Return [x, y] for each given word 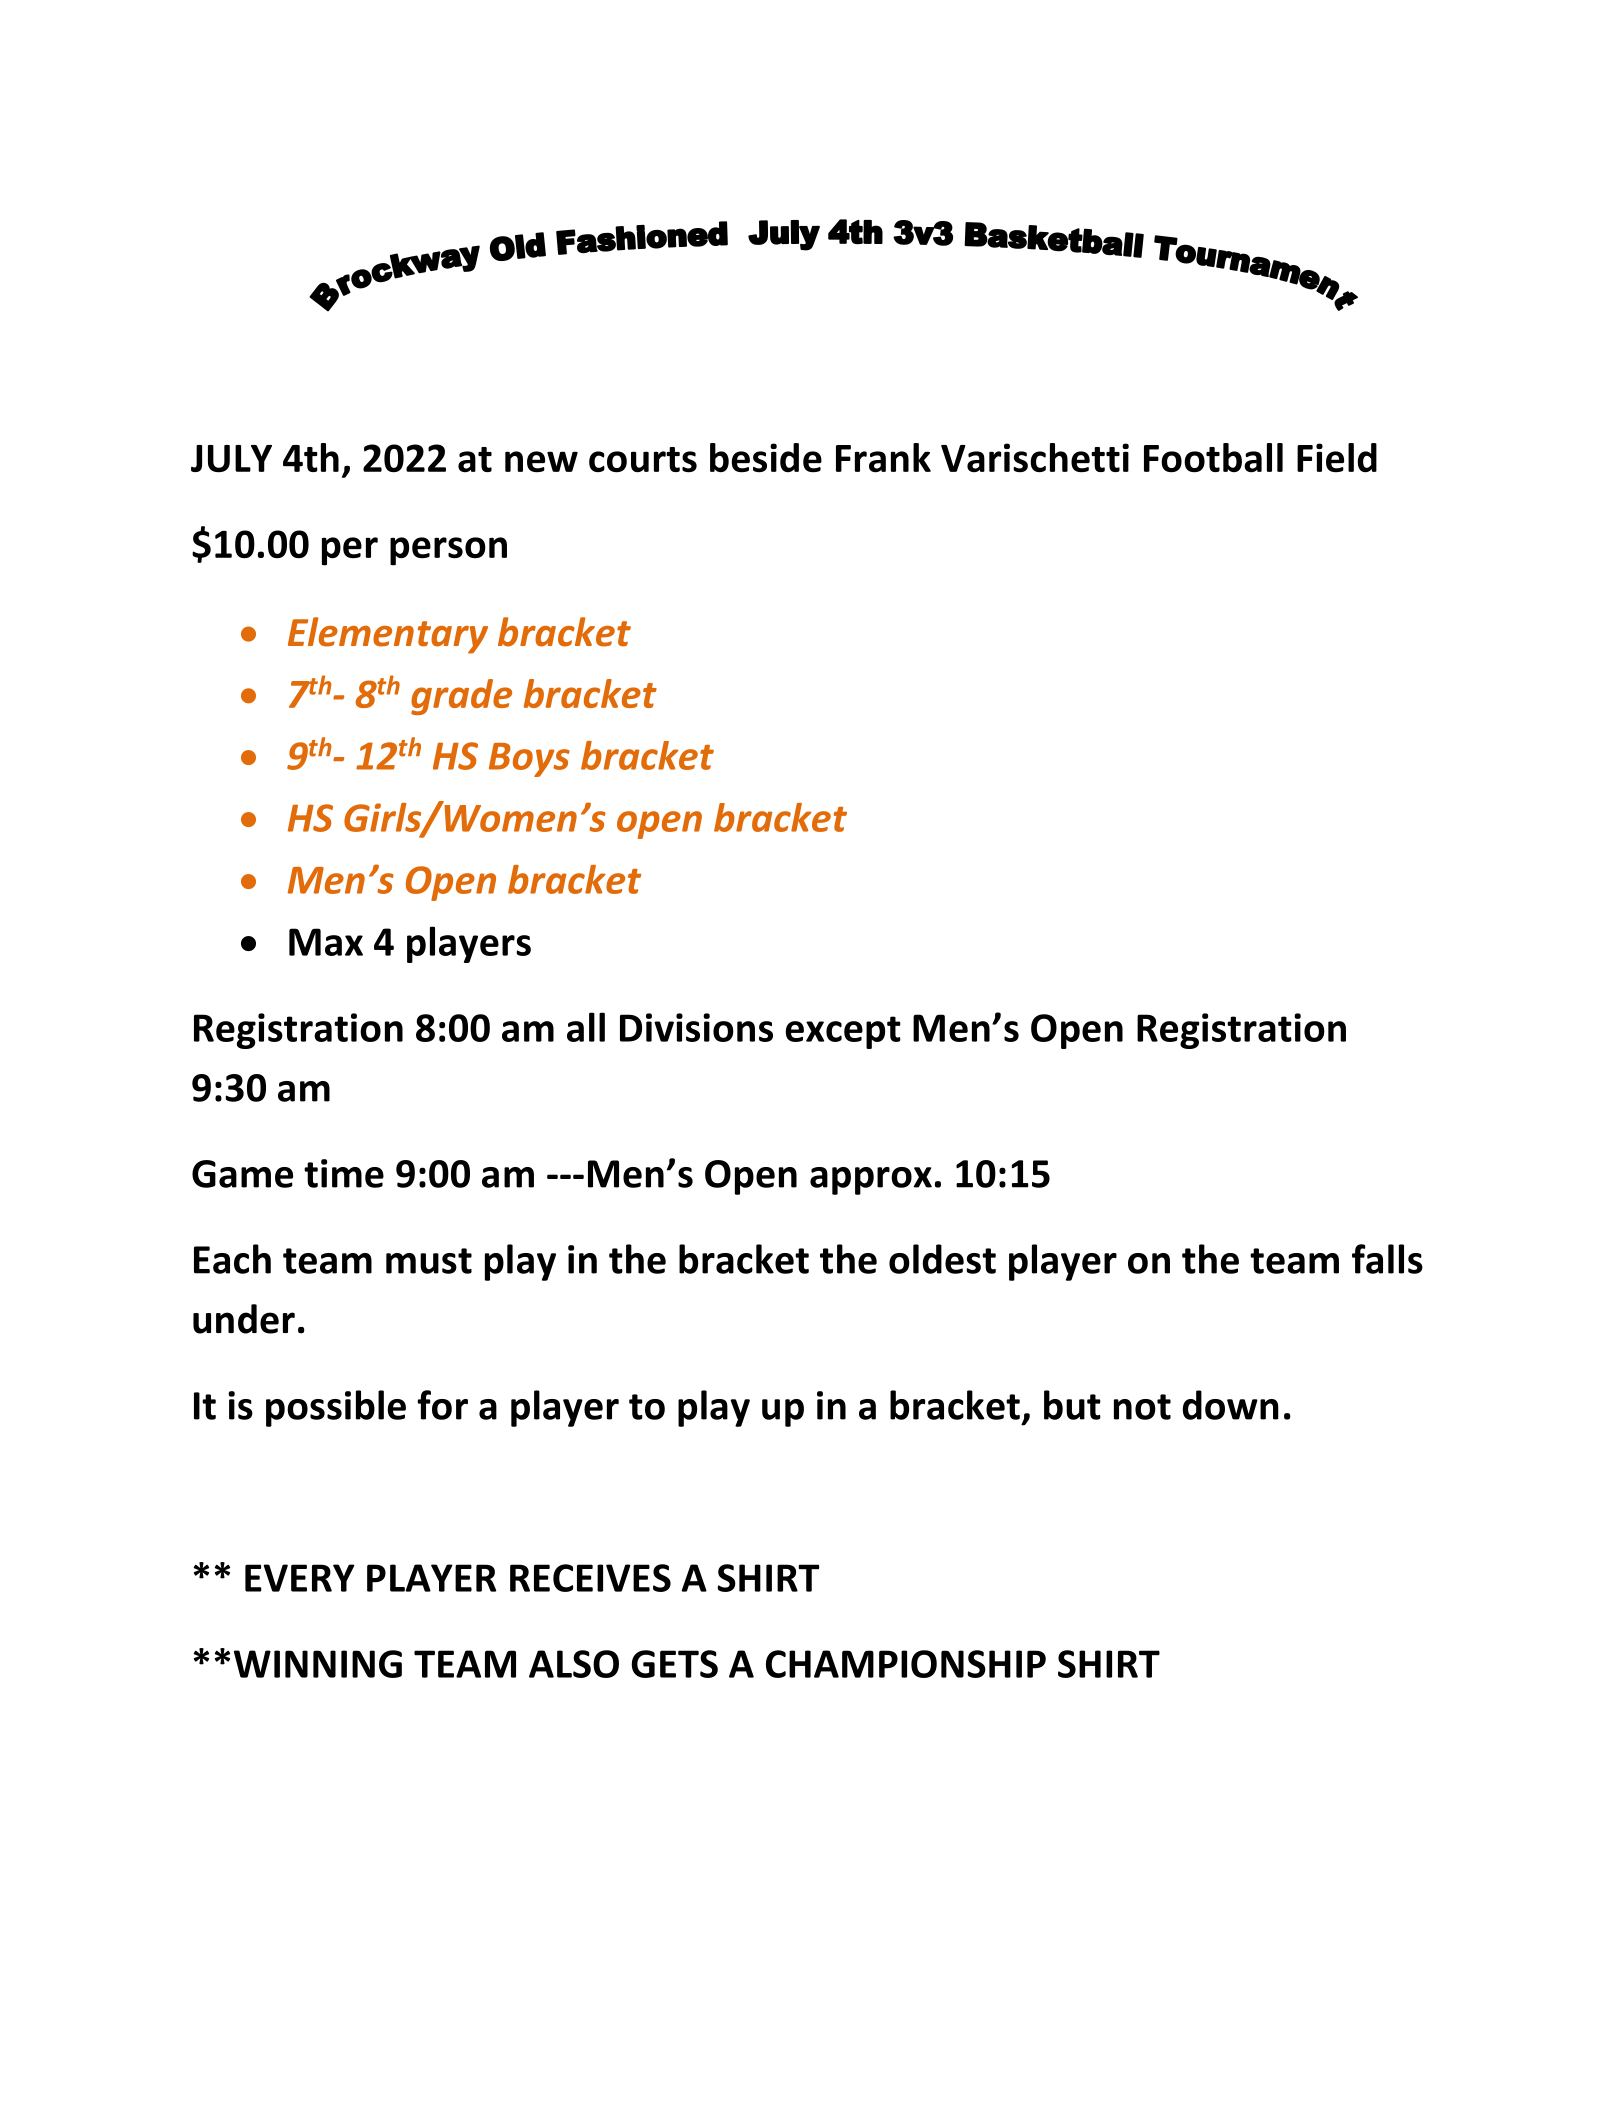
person [448, 551]
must [429, 1261]
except [843, 1032]
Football [1213, 458]
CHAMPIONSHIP [906, 1664]
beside [766, 458]
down [1231, 1405]
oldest [942, 1259]
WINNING [318, 1664]
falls [1387, 1259]
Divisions [696, 1027]
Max [326, 942]
